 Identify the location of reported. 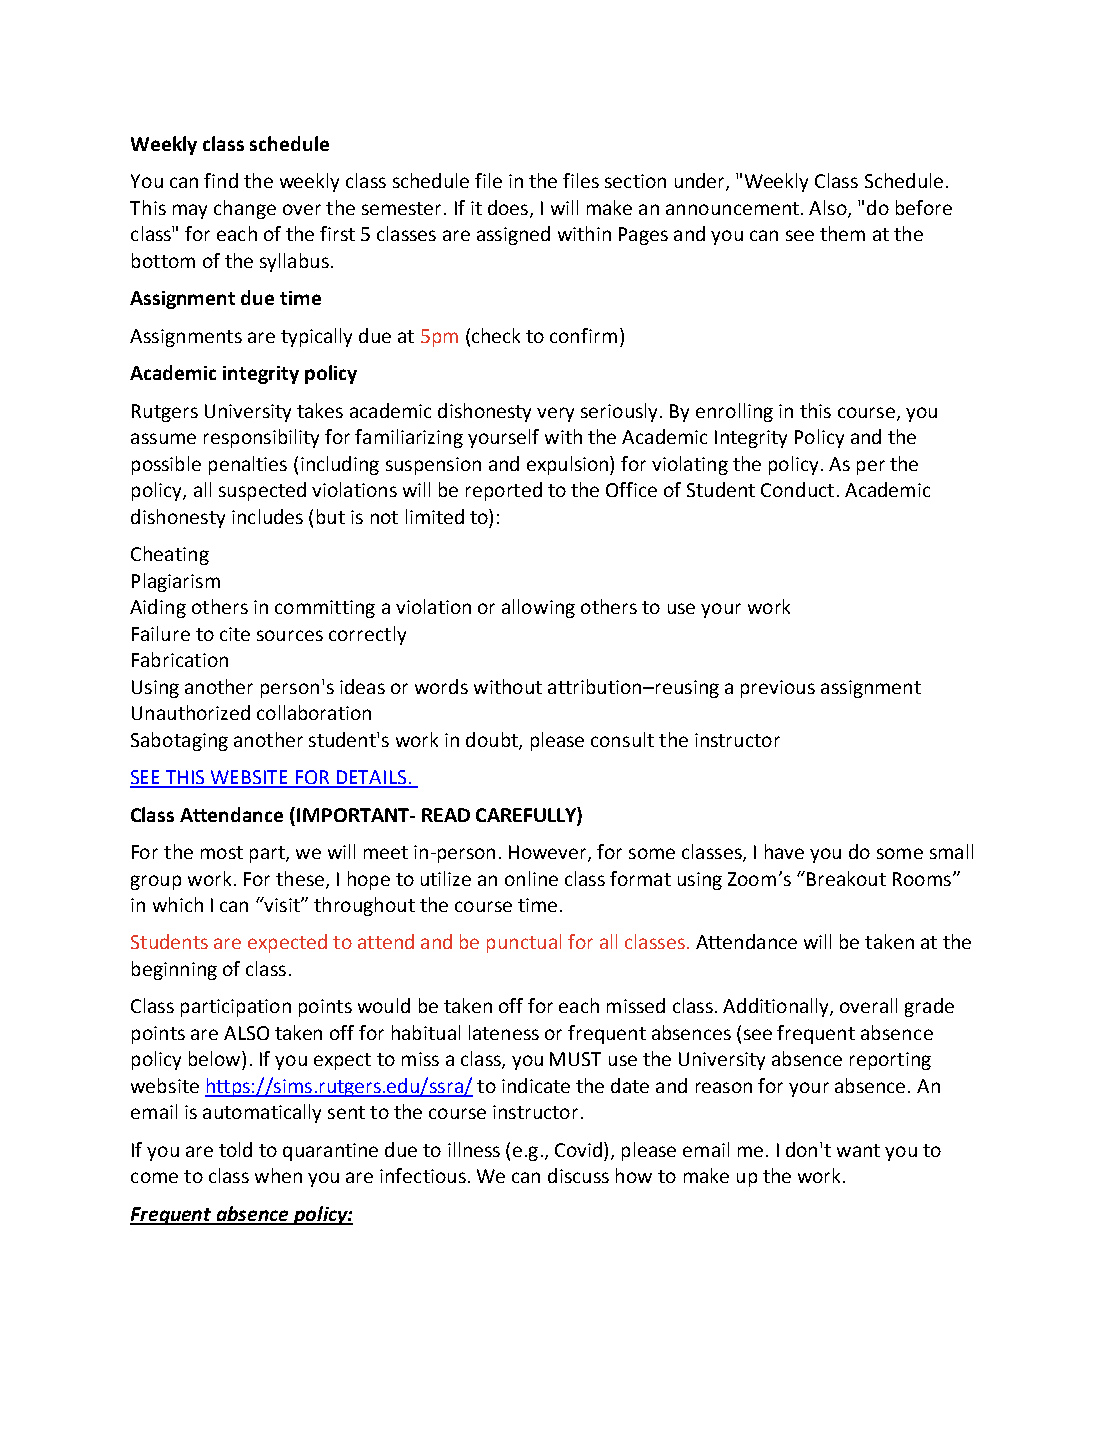
(504, 491).
